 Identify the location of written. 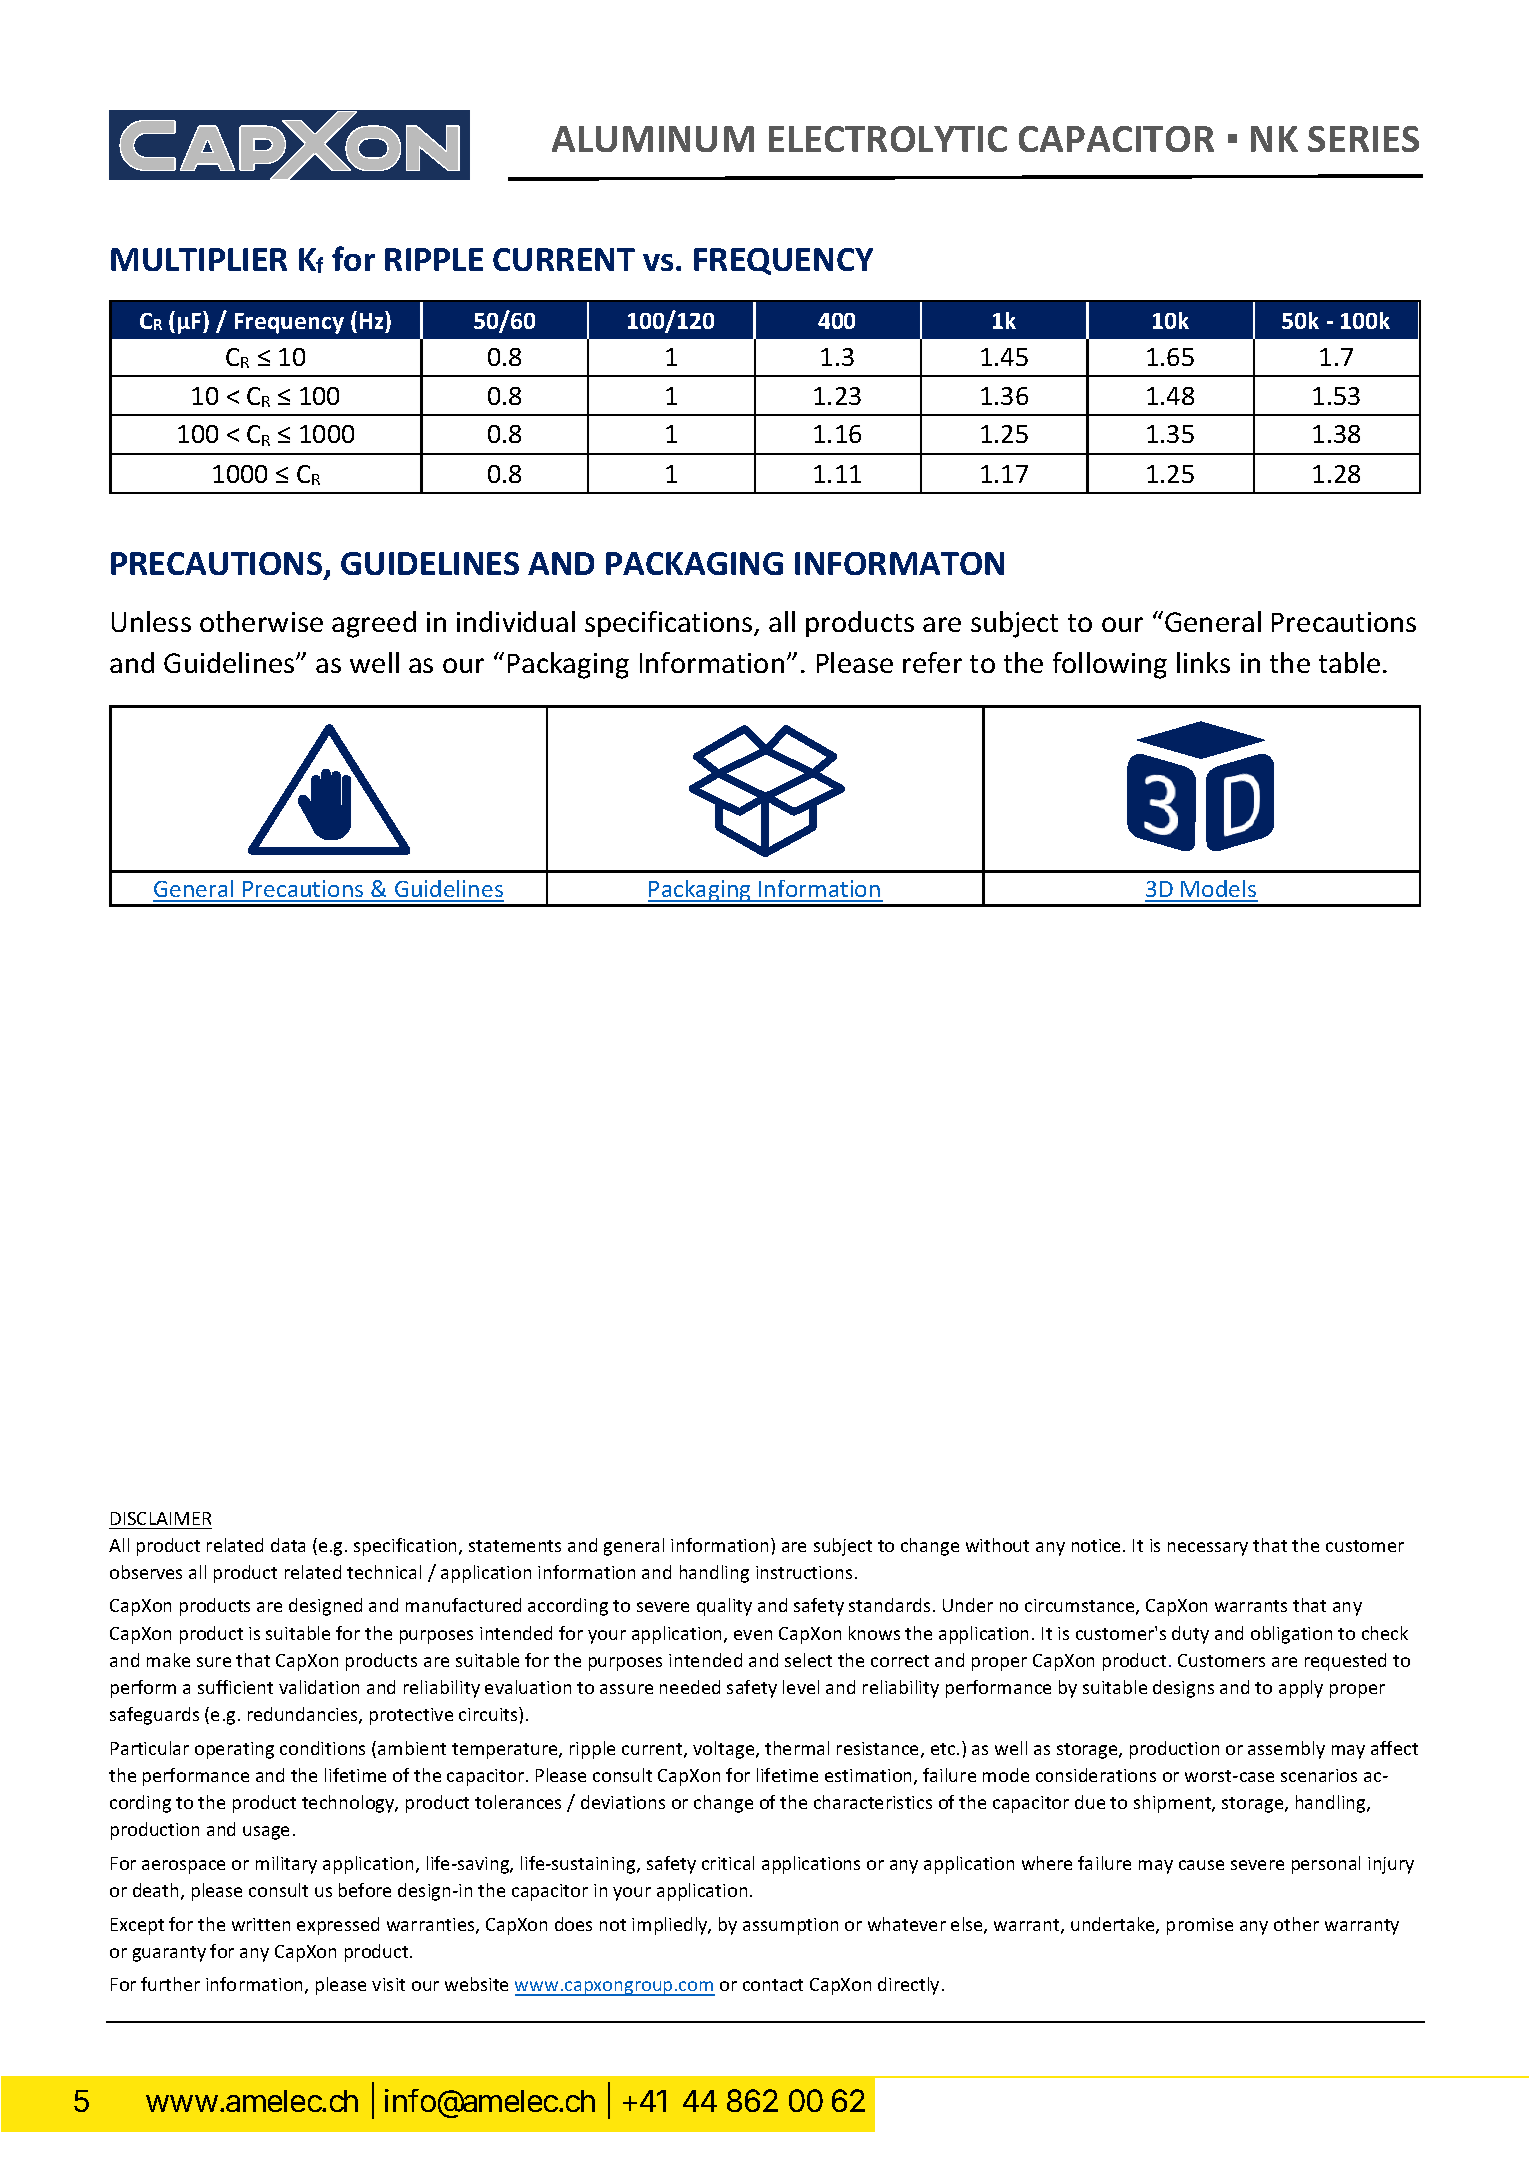
(261, 1924).
